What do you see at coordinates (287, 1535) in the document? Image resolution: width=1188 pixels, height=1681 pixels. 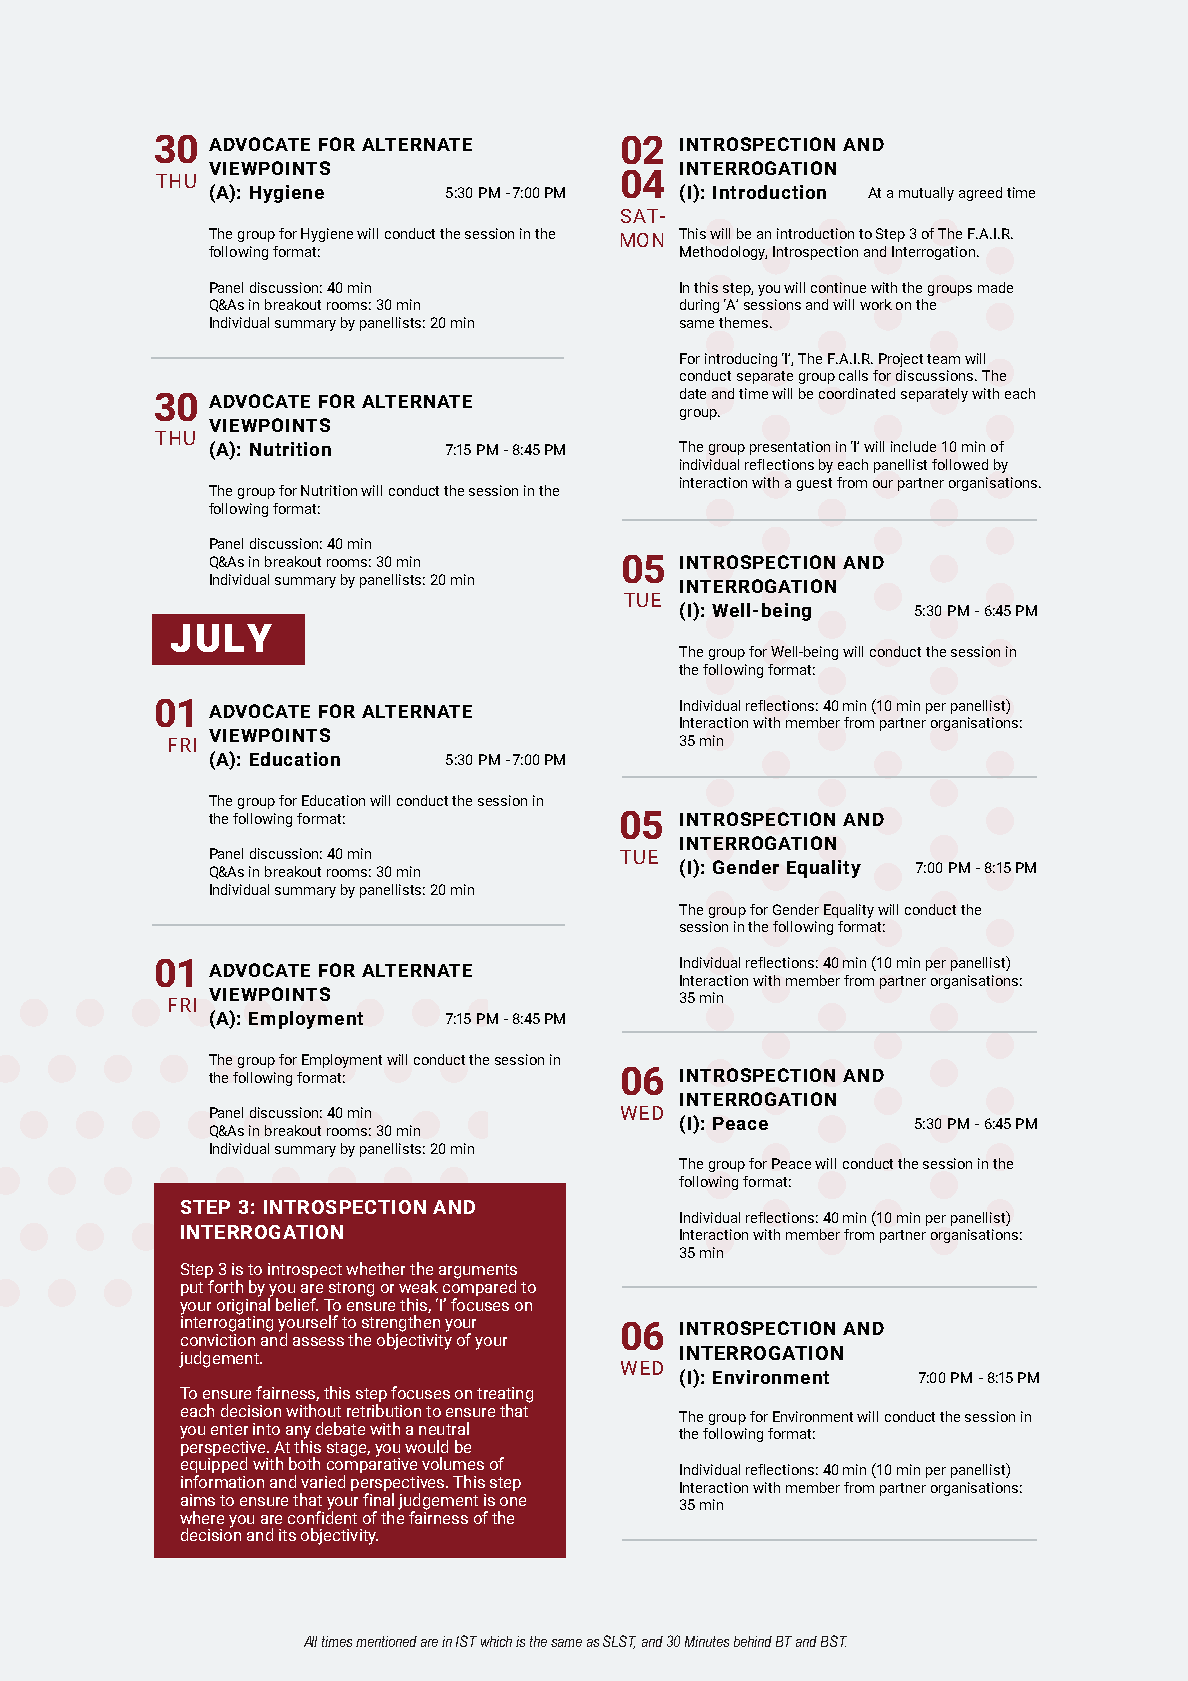 I see `its` at bounding box center [287, 1535].
